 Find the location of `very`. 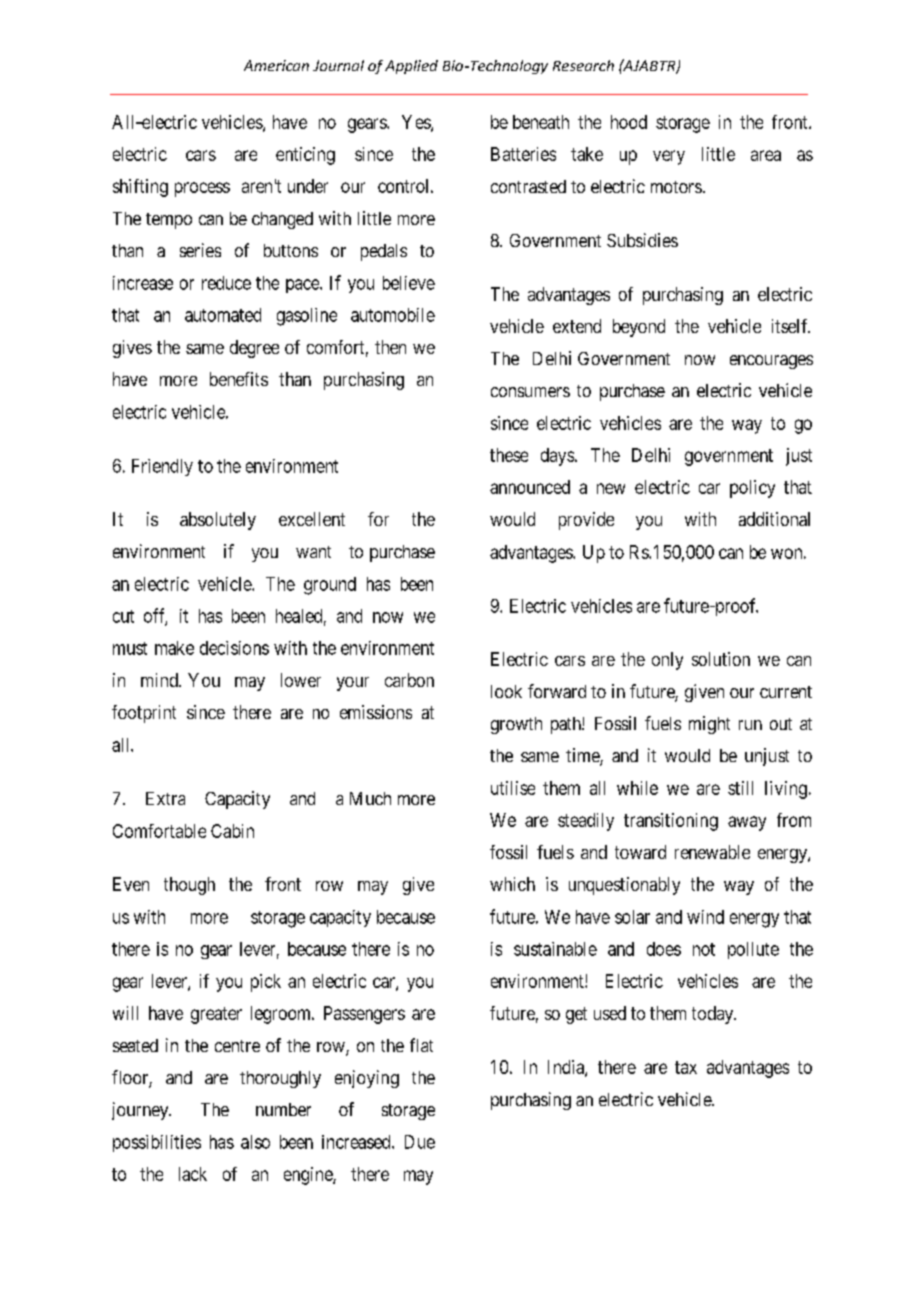

very is located at coordinates (669, 157).
